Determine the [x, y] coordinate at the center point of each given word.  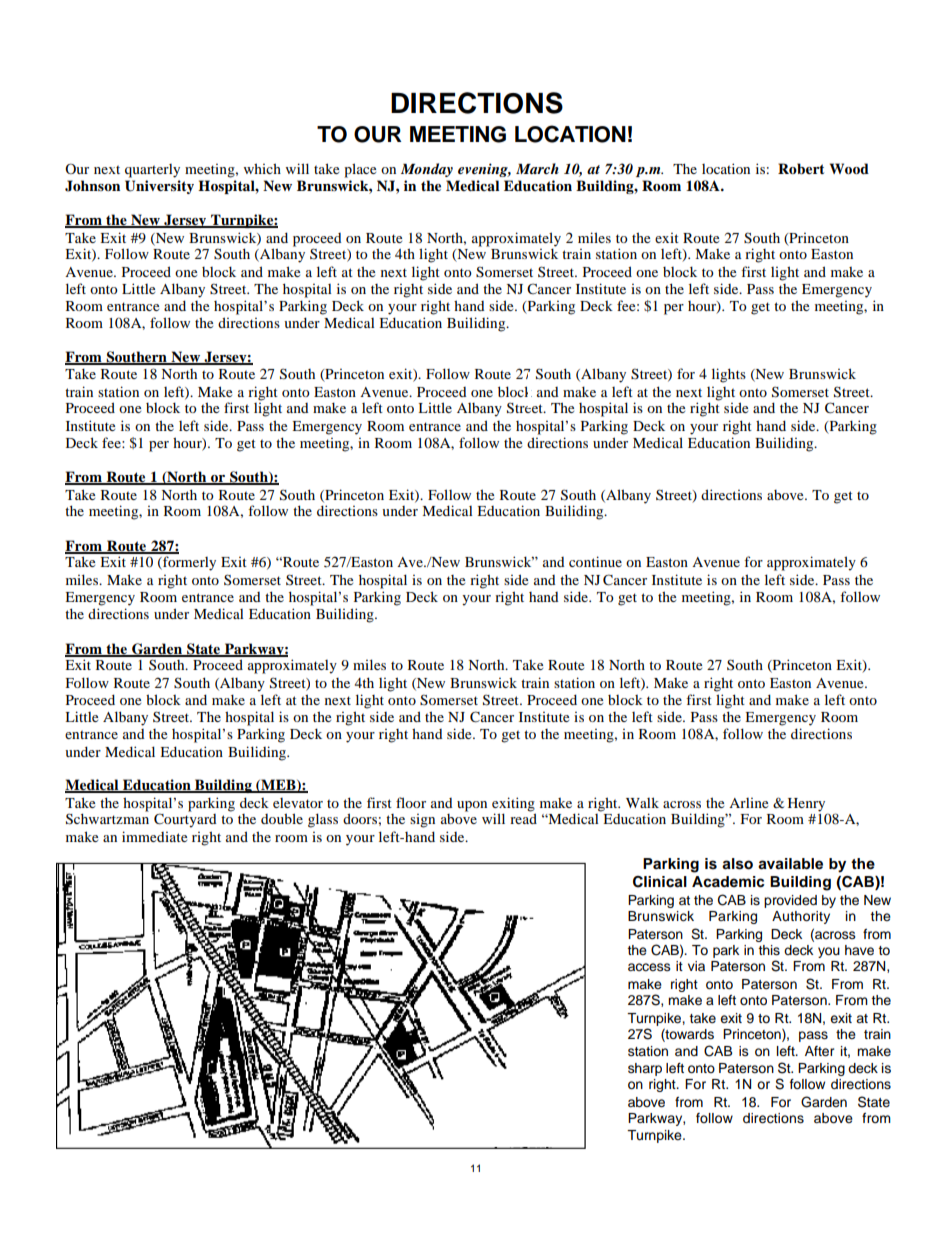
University [159, 187]
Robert [801, 169]
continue [595, 561]
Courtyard [185, 819]
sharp [645, 1069]
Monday [427, 170]
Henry [808, 806]
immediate [154, 836]
